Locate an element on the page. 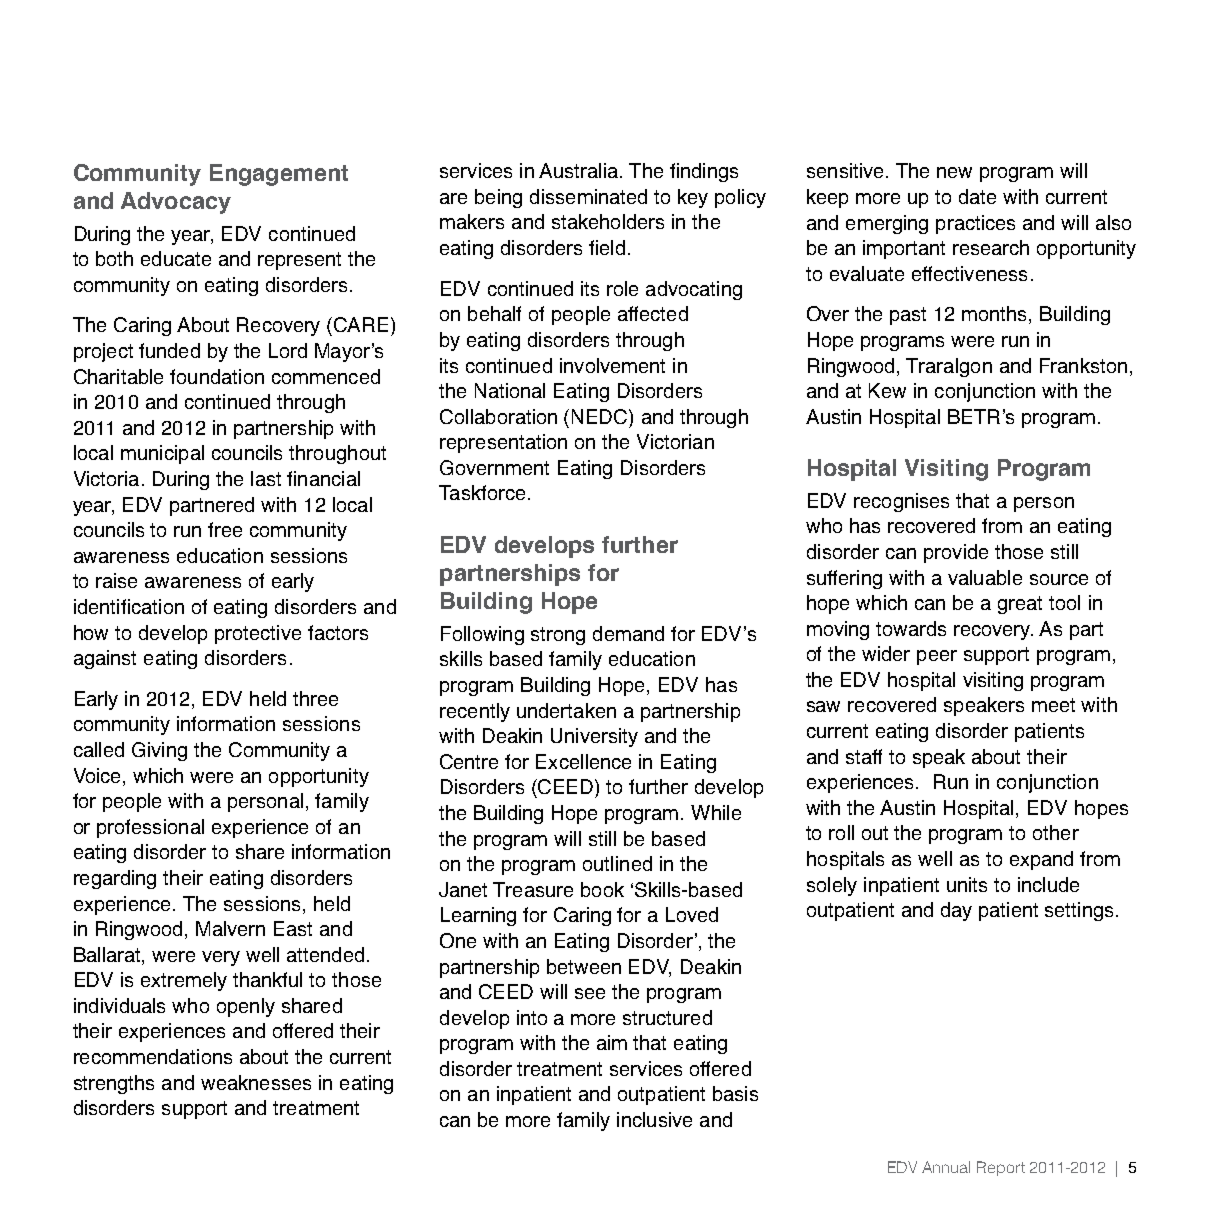 The height and width of the image is (1209, 1209). date is located at coordinates (977, 196).
